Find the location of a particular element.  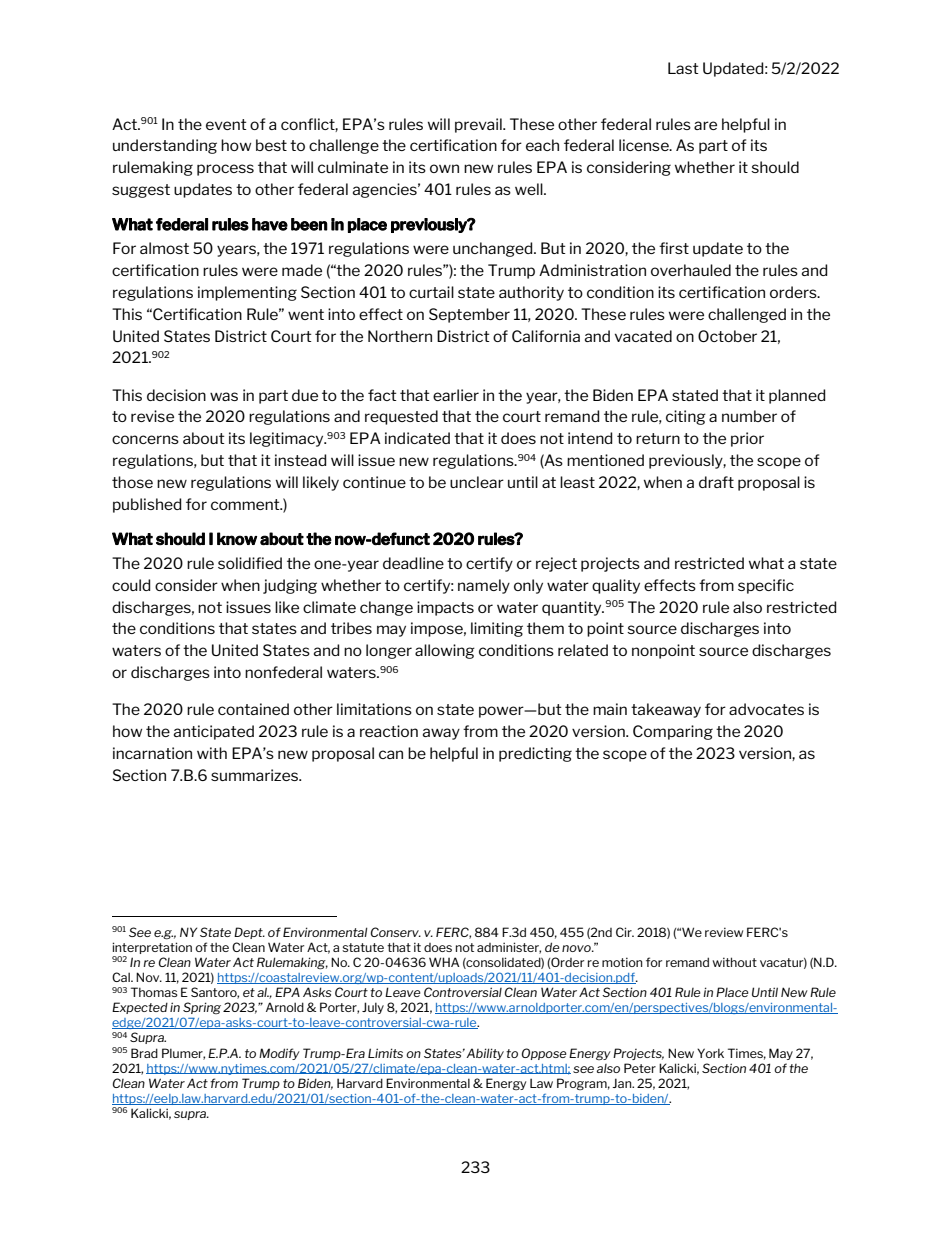

advocates is located at coordinates (766, 709).
